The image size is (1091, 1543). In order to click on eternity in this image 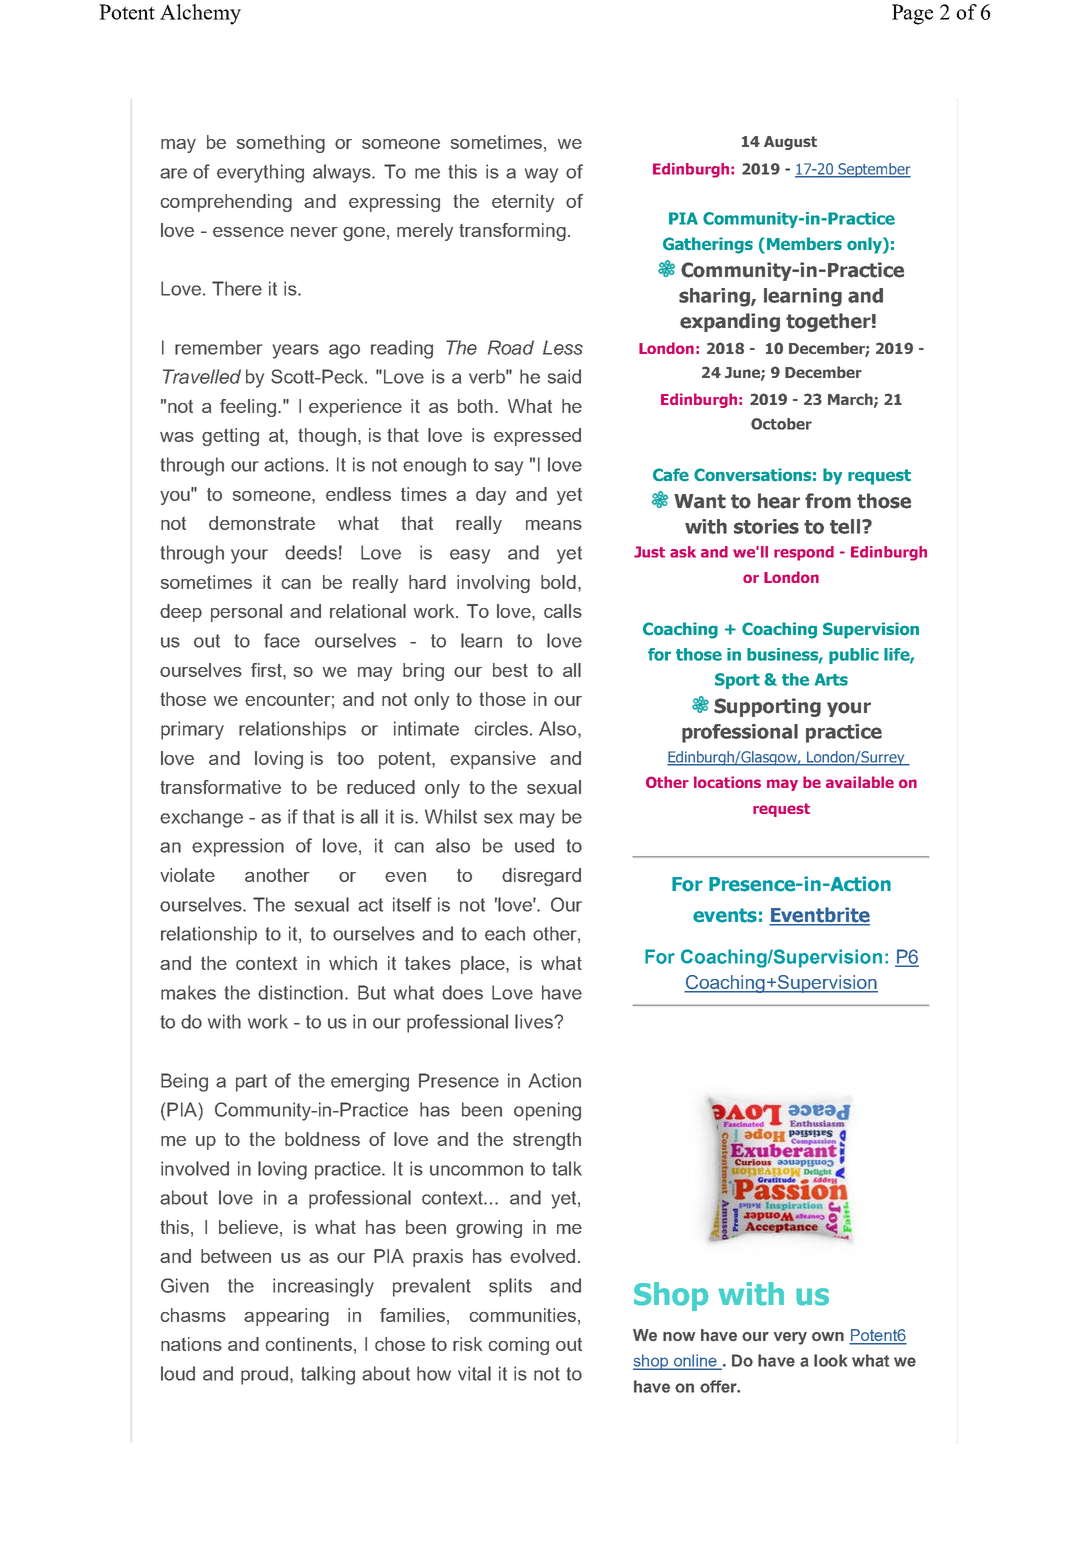, I will do `click(523, 203)`.
